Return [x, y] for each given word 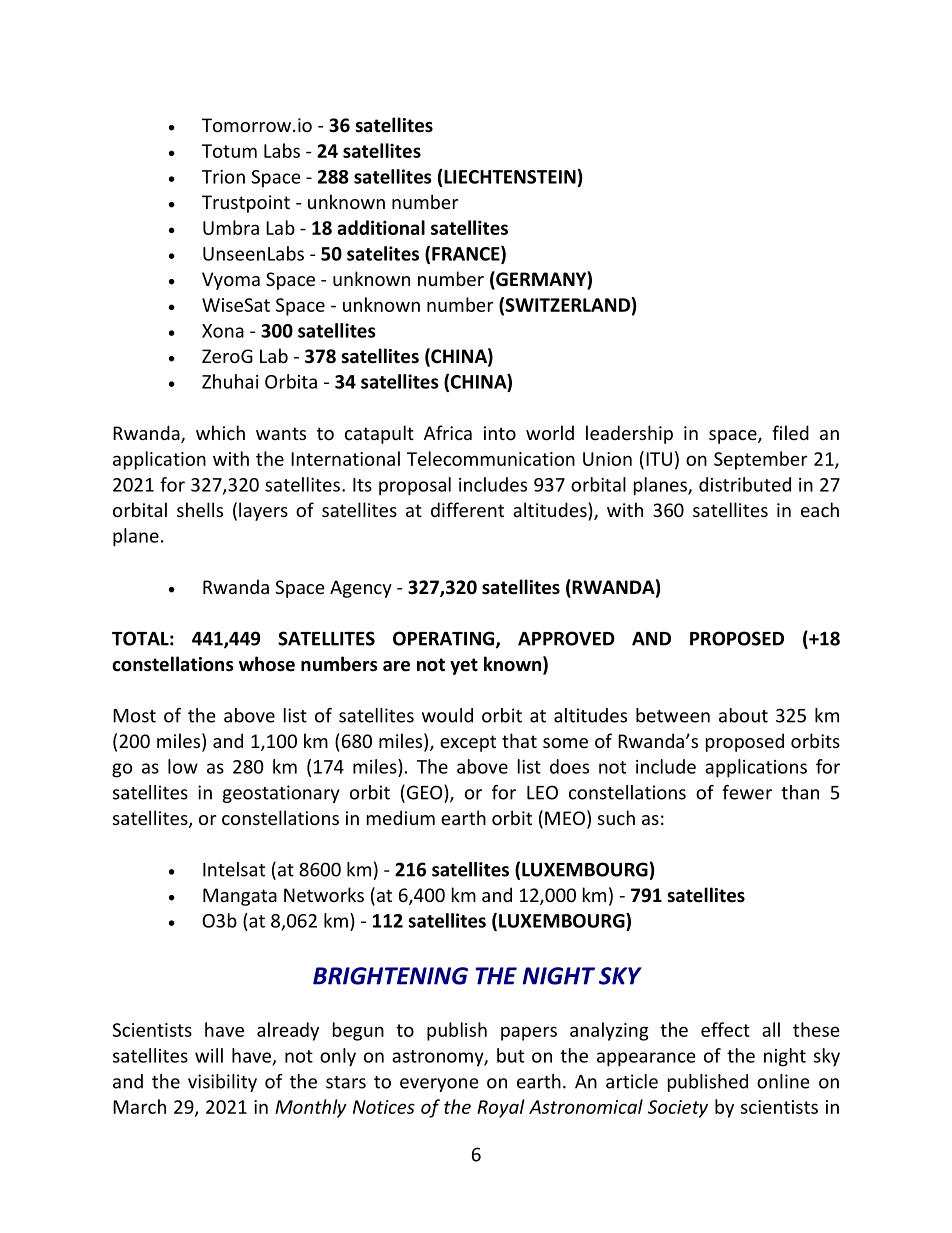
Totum [229, 151]
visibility [222, 1083]
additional [381, 227]
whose [267, 664]
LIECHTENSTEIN [509, 176]
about [743, 715]
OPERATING [445, 639]
